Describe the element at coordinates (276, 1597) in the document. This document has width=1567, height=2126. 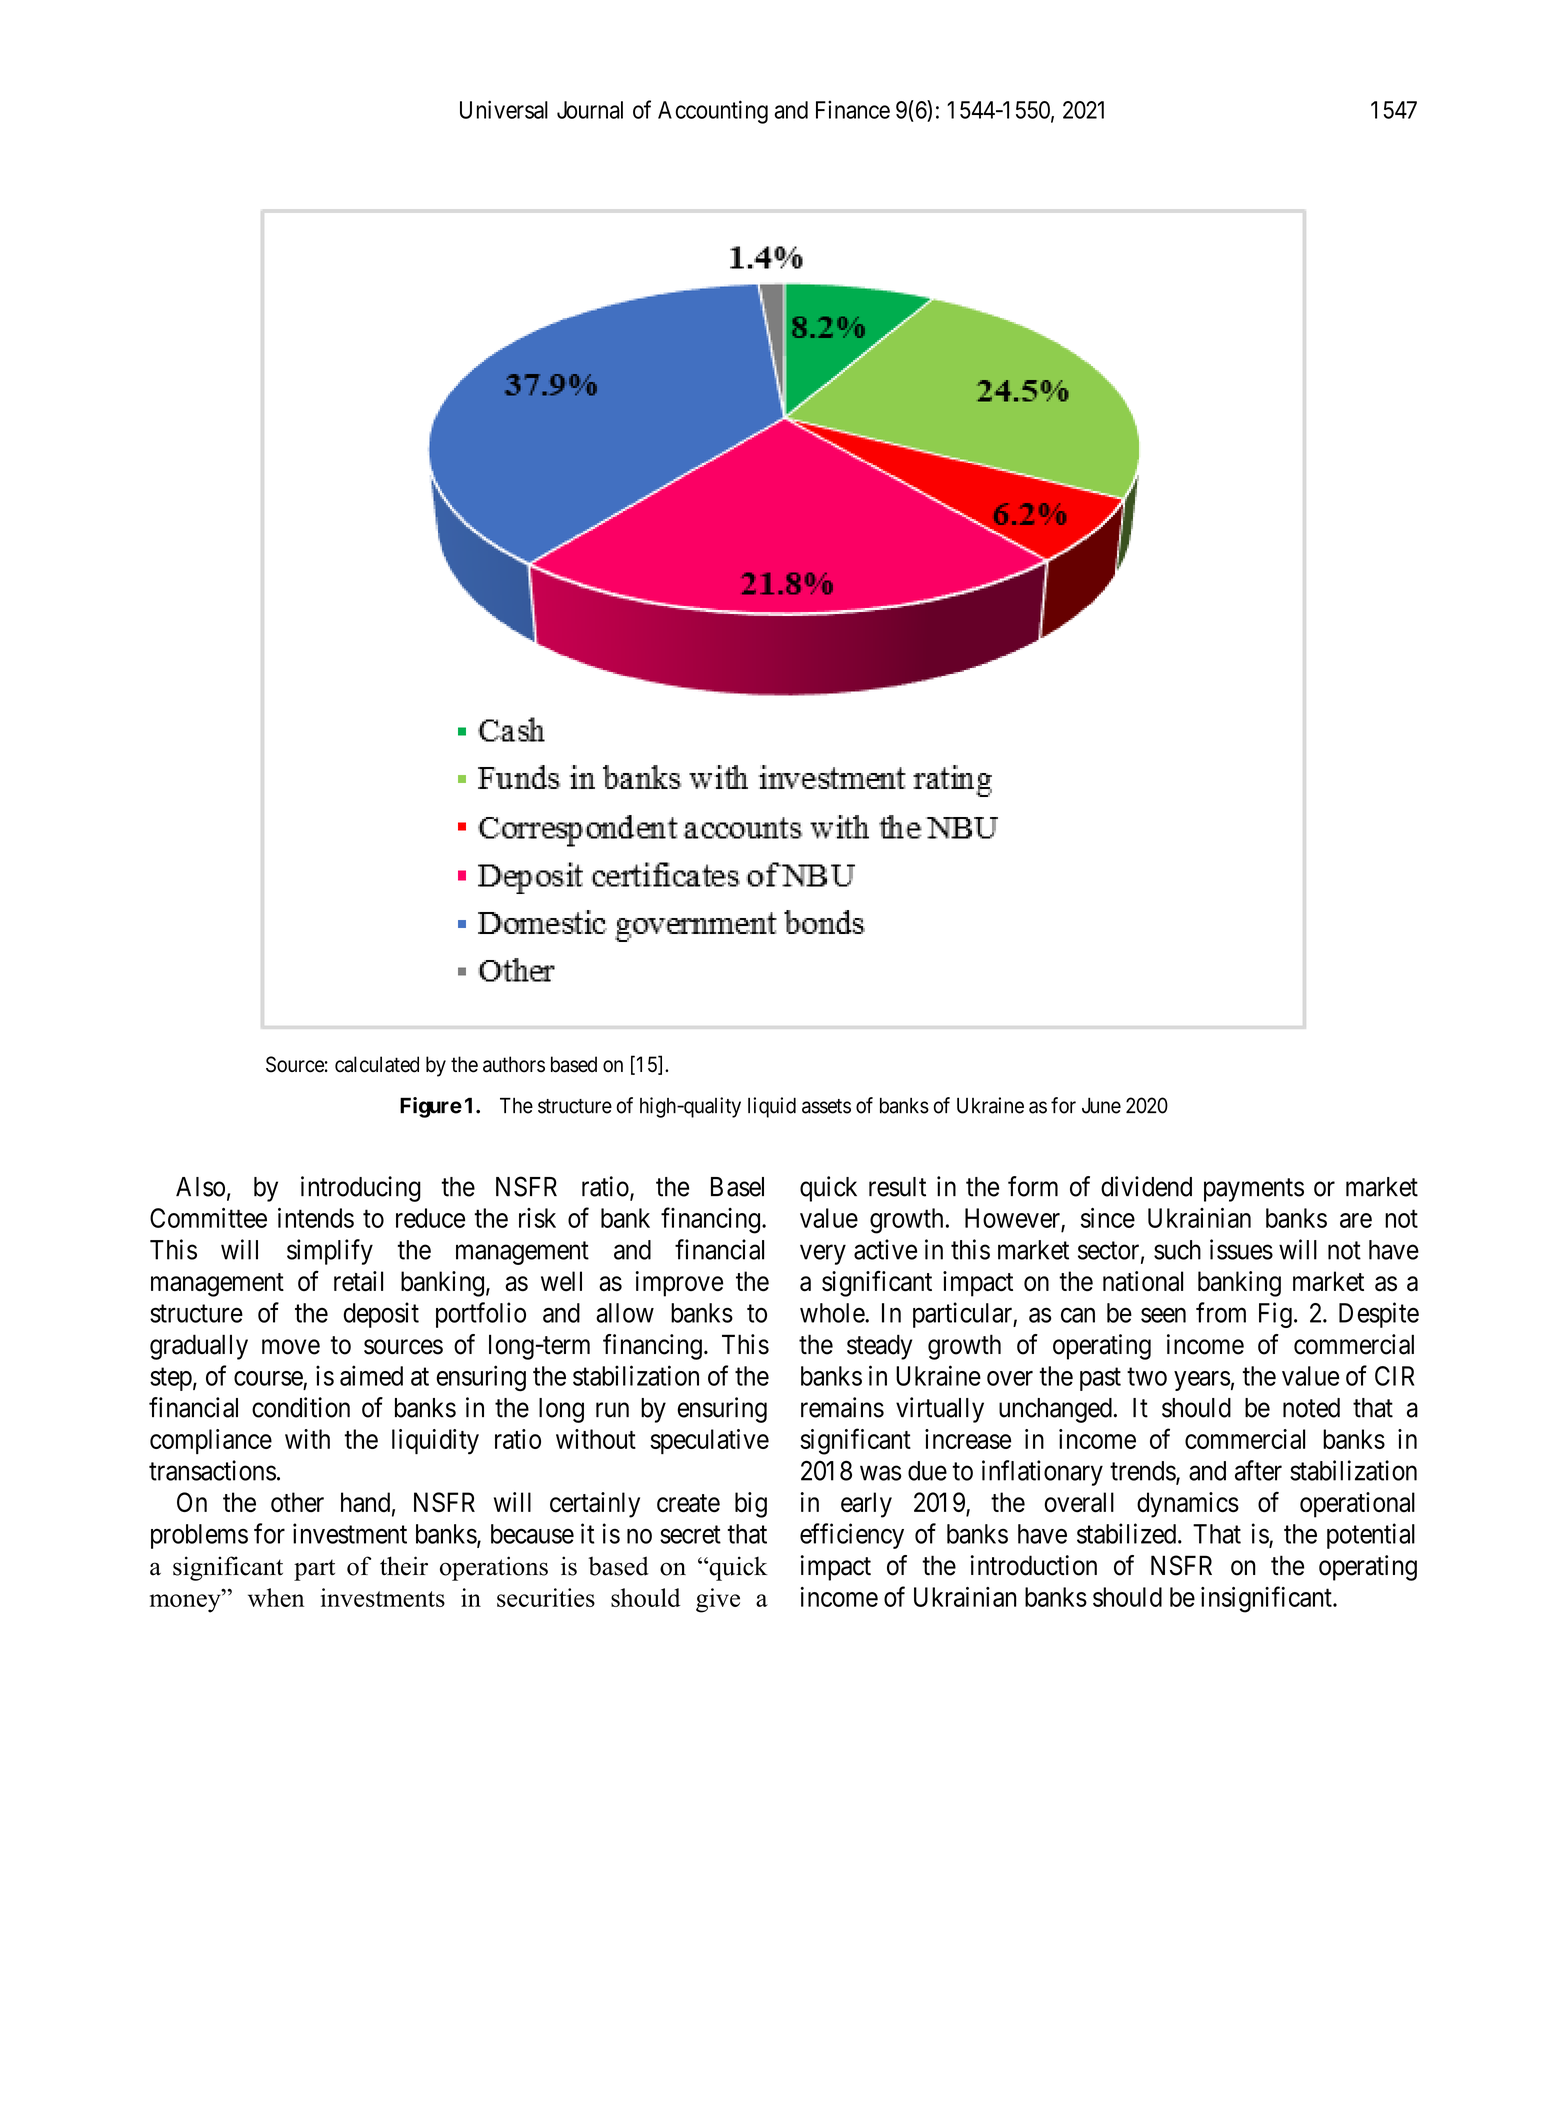
I see `when` at that location.
